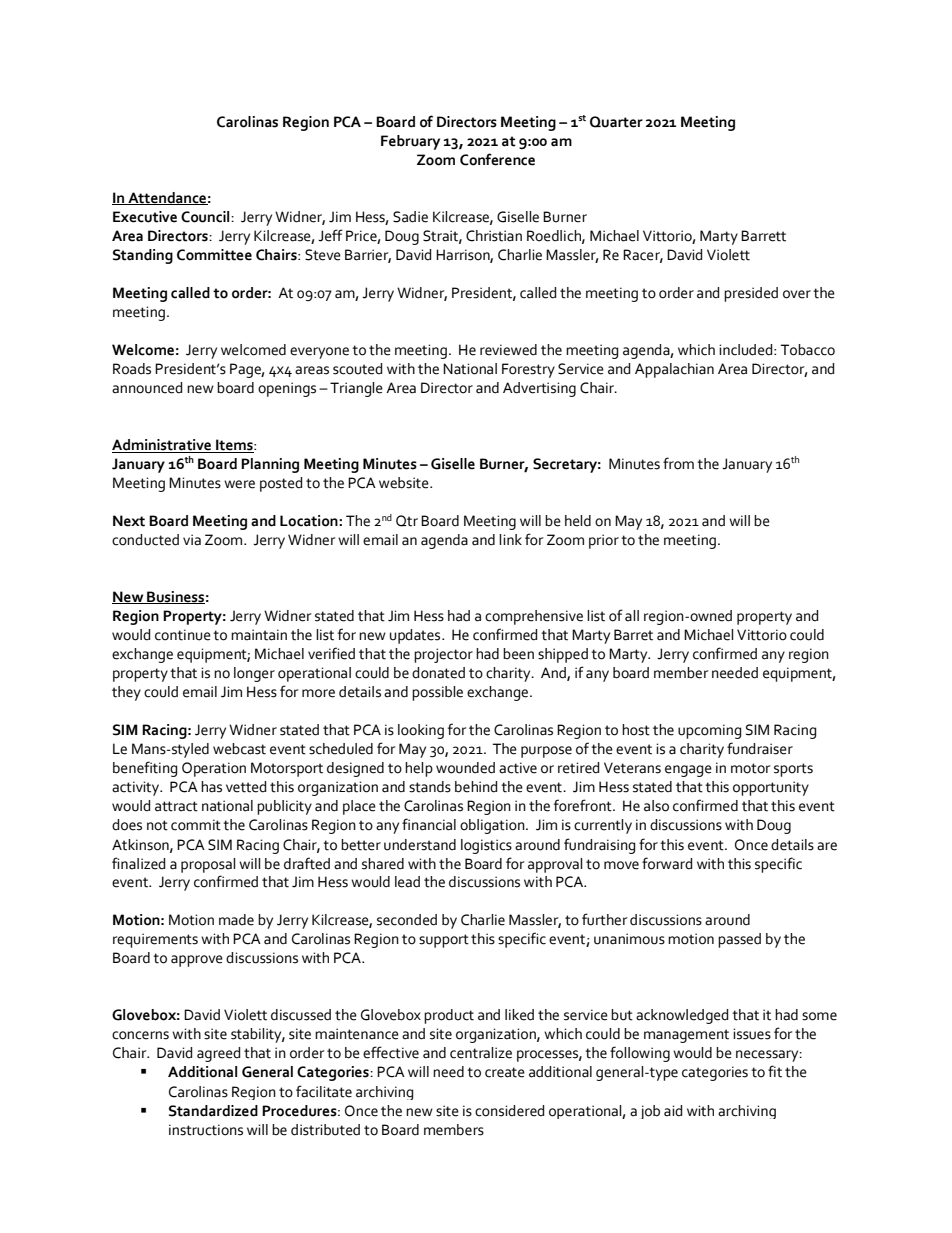  Describe the element at coordinates (497, 159) in the screenshot. I see `Conference` at that location.
